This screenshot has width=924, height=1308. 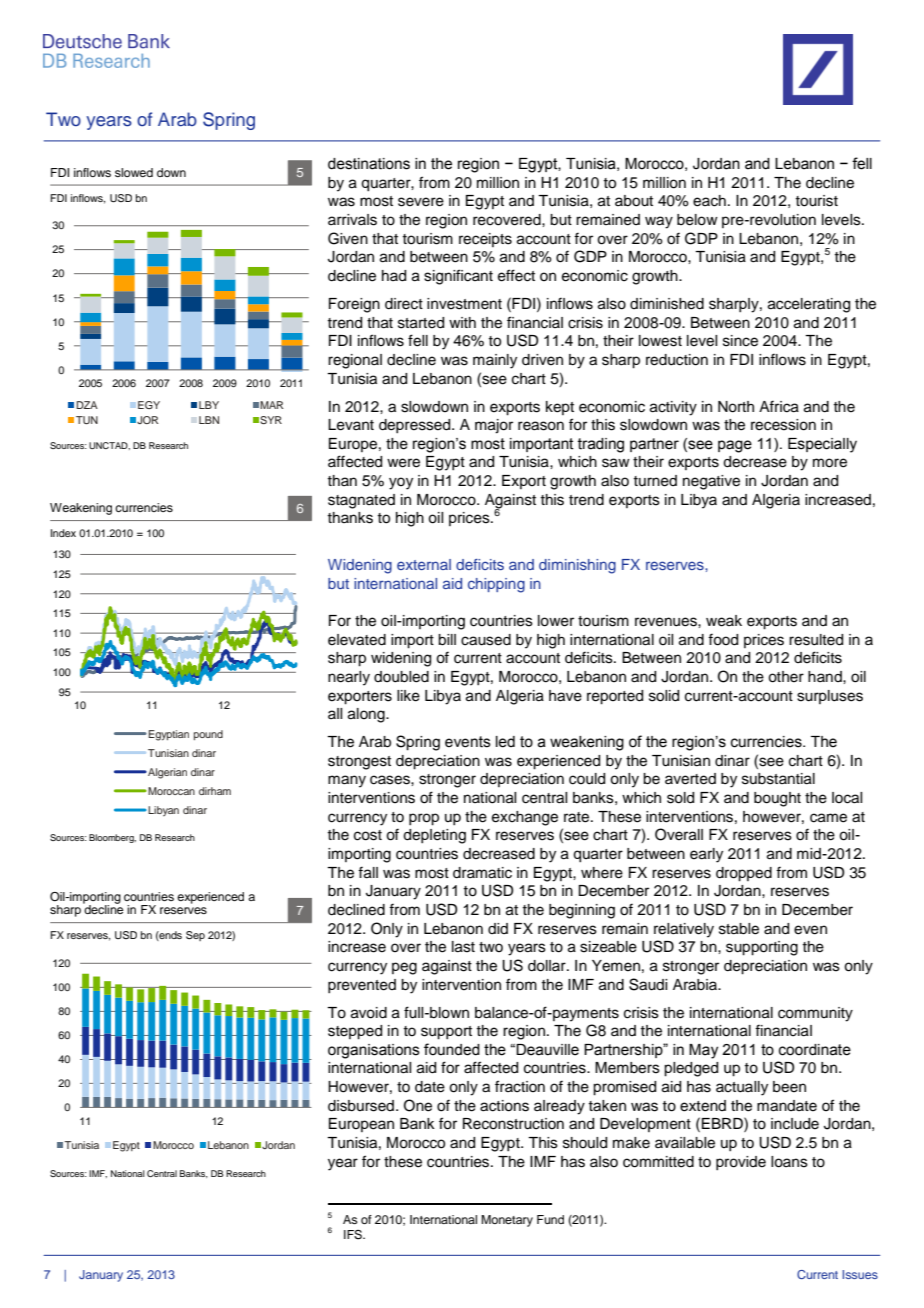 What do you see at coordinates (354, 1235) in the screenshot?
I see `IFS` at bounding box center [354, 1235].
